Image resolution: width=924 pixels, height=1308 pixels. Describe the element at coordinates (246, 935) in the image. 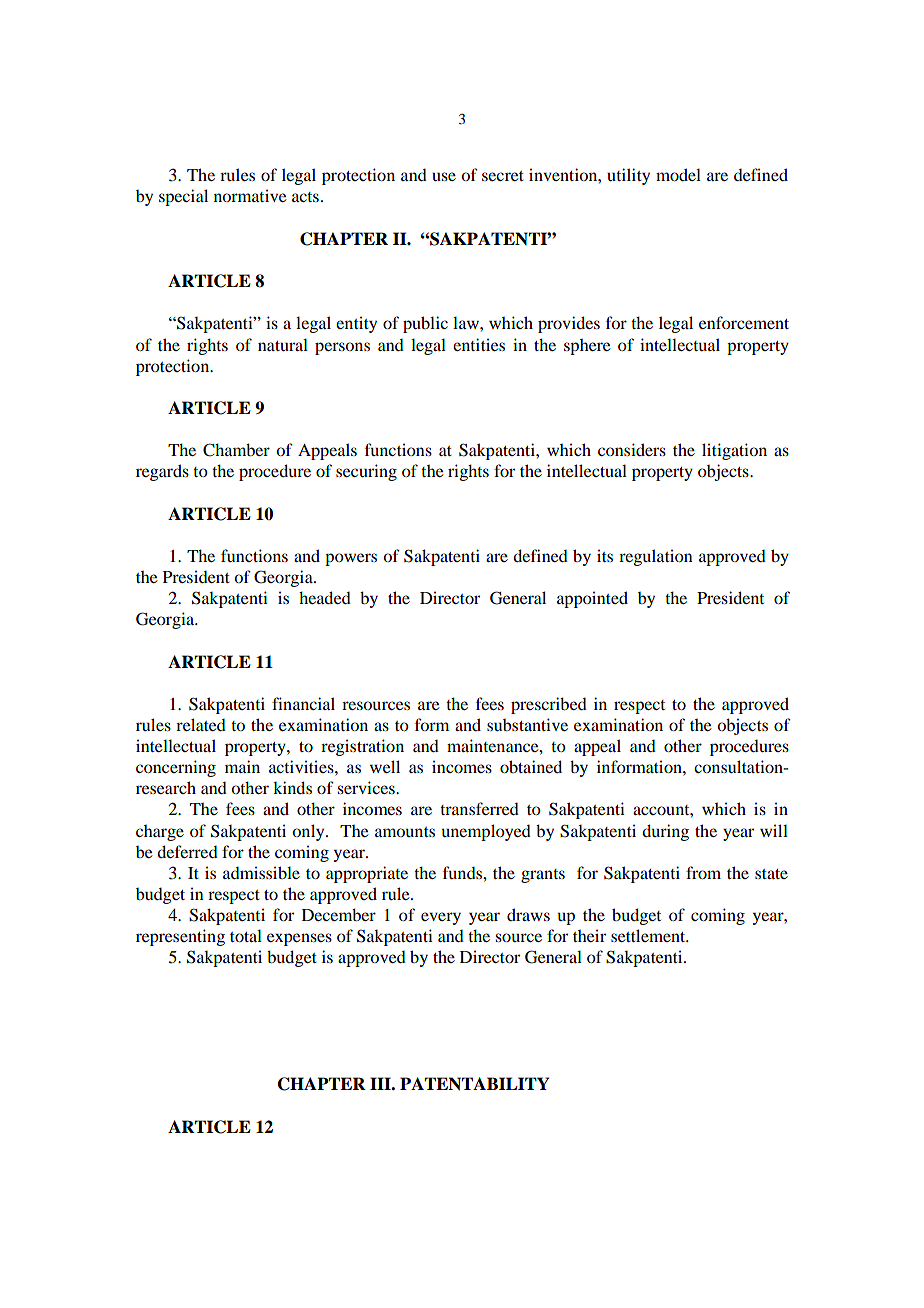

I see `total` at that location.
